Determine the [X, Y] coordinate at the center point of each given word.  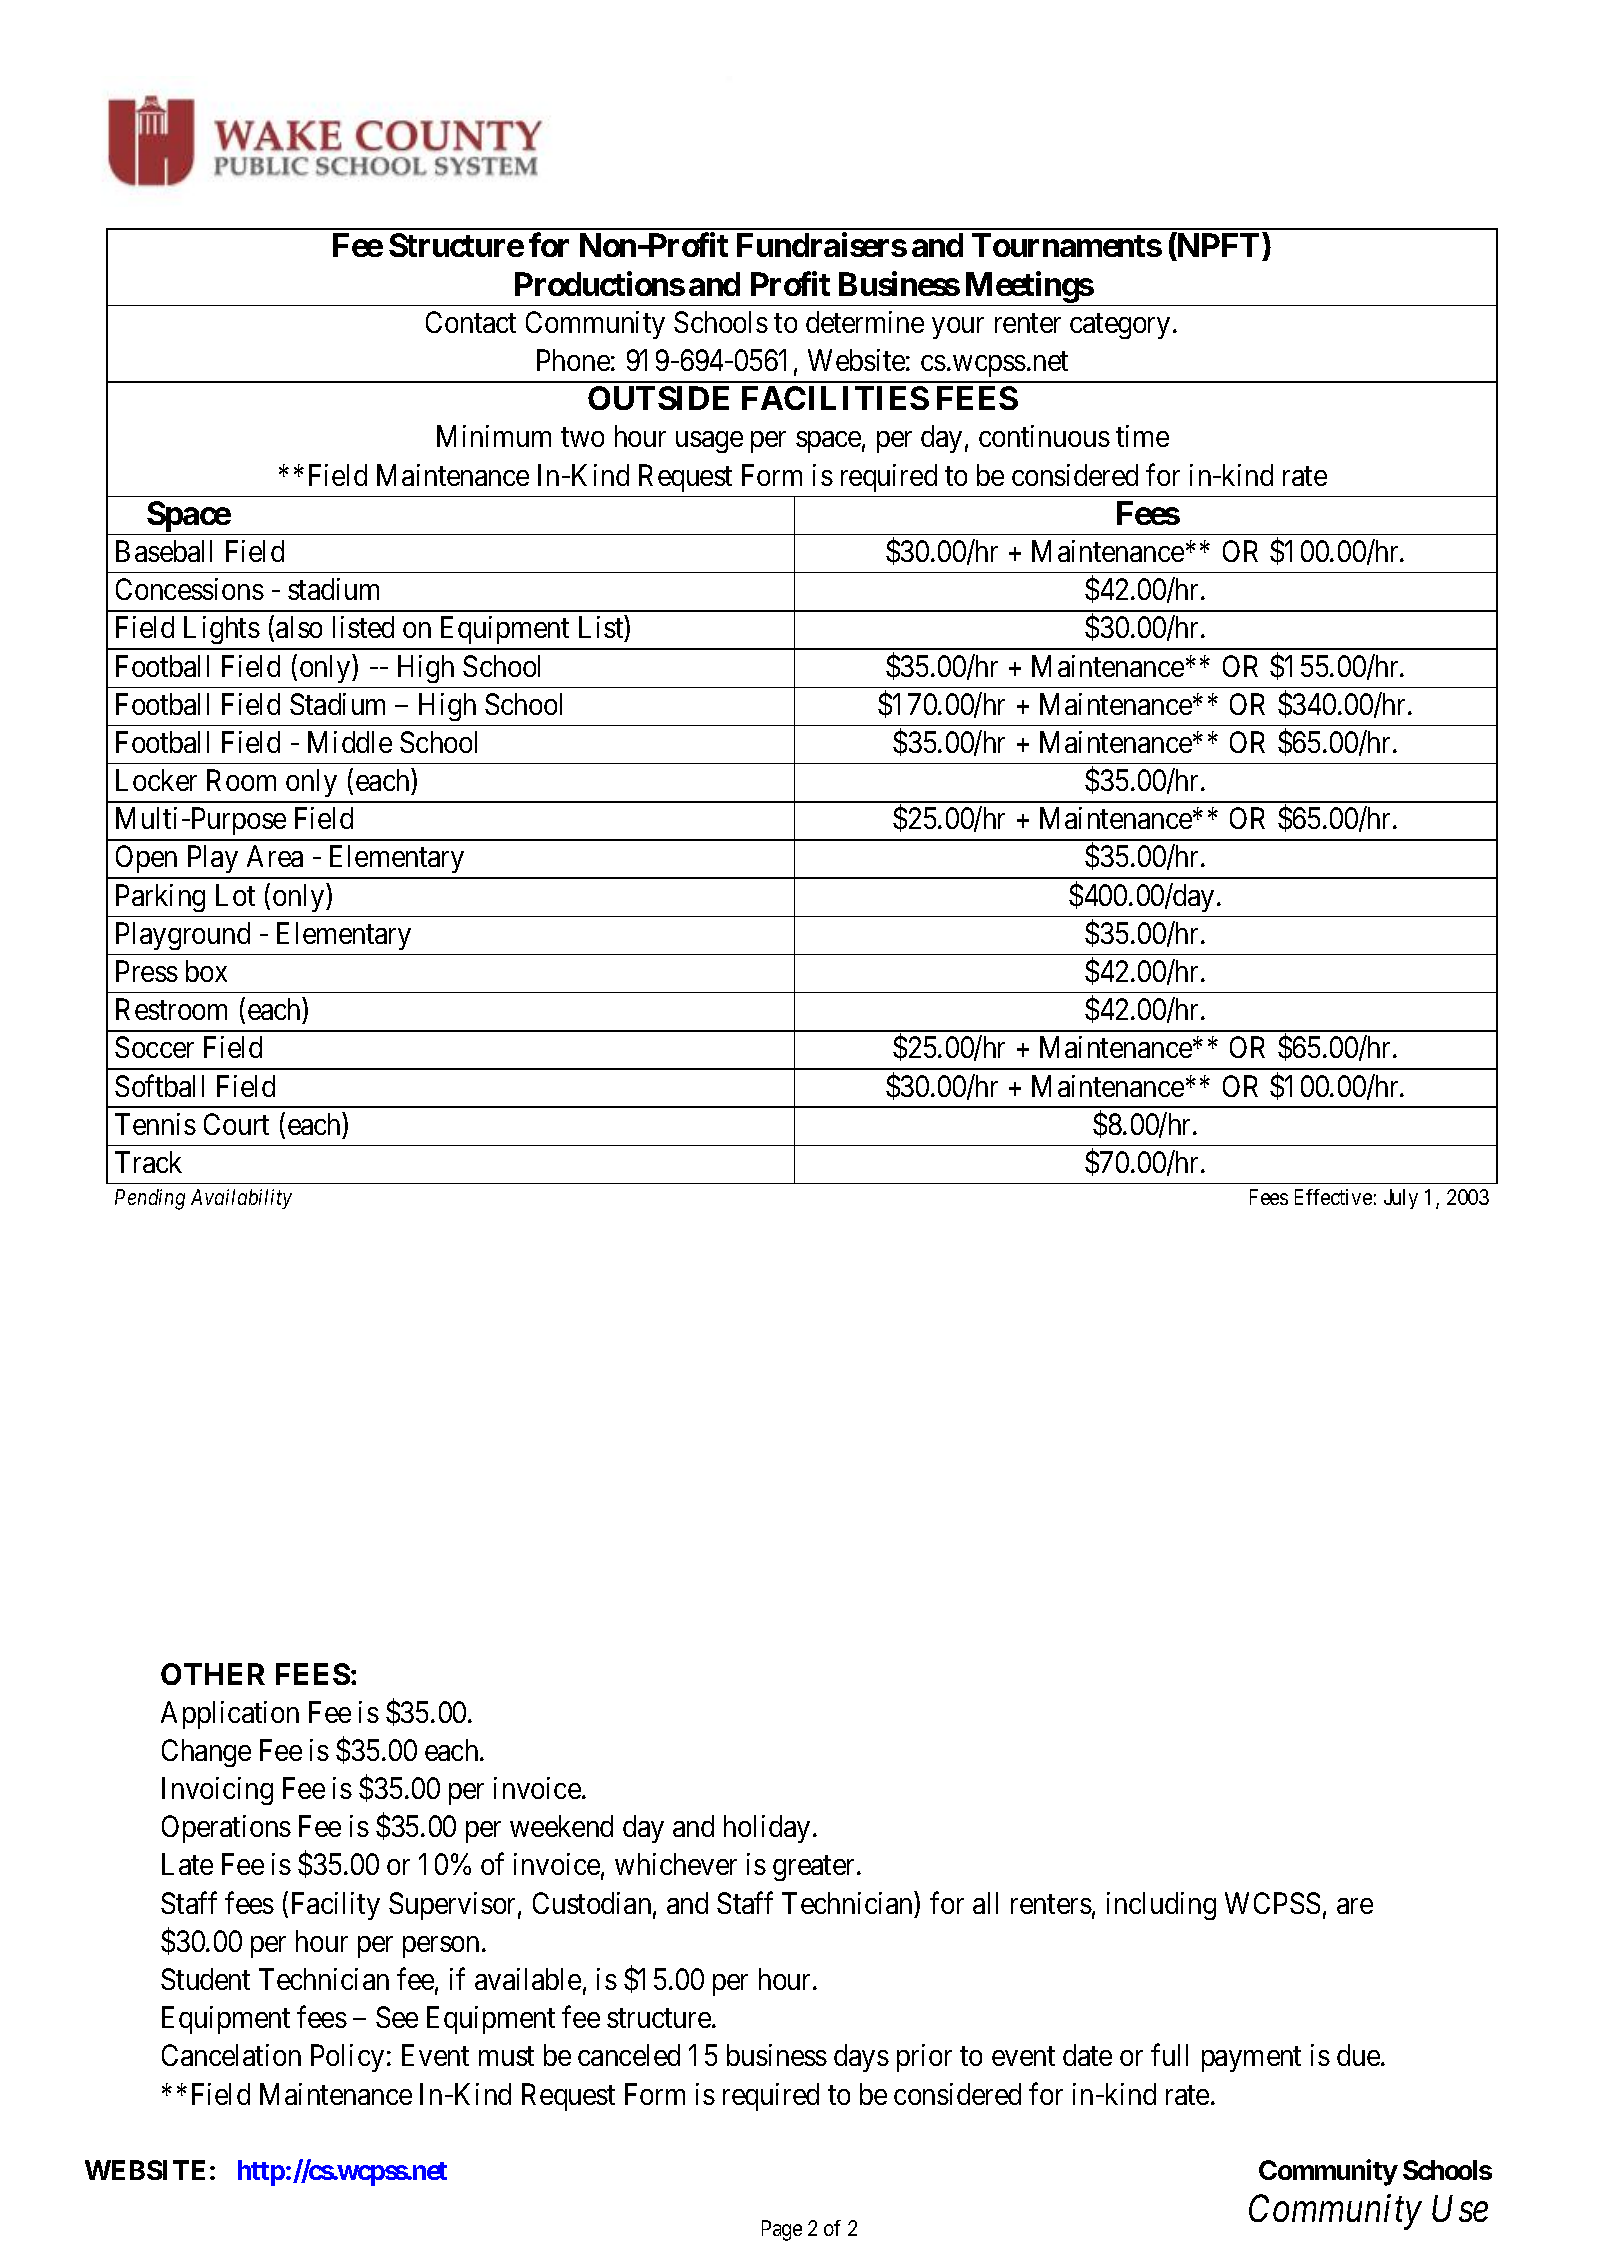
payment [1251, 2059]
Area [275, 856]
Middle [350, 742]
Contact [471, 322]
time [1142, 436]
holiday [767, 1829]
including [1161, 1906]
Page [782, 2230]
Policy [347, 2058]
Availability [241, 1199]
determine [865, 322]
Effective [1333, 1197]
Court [236, 1124]
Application [230, 1715]
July [1401, 1199]
